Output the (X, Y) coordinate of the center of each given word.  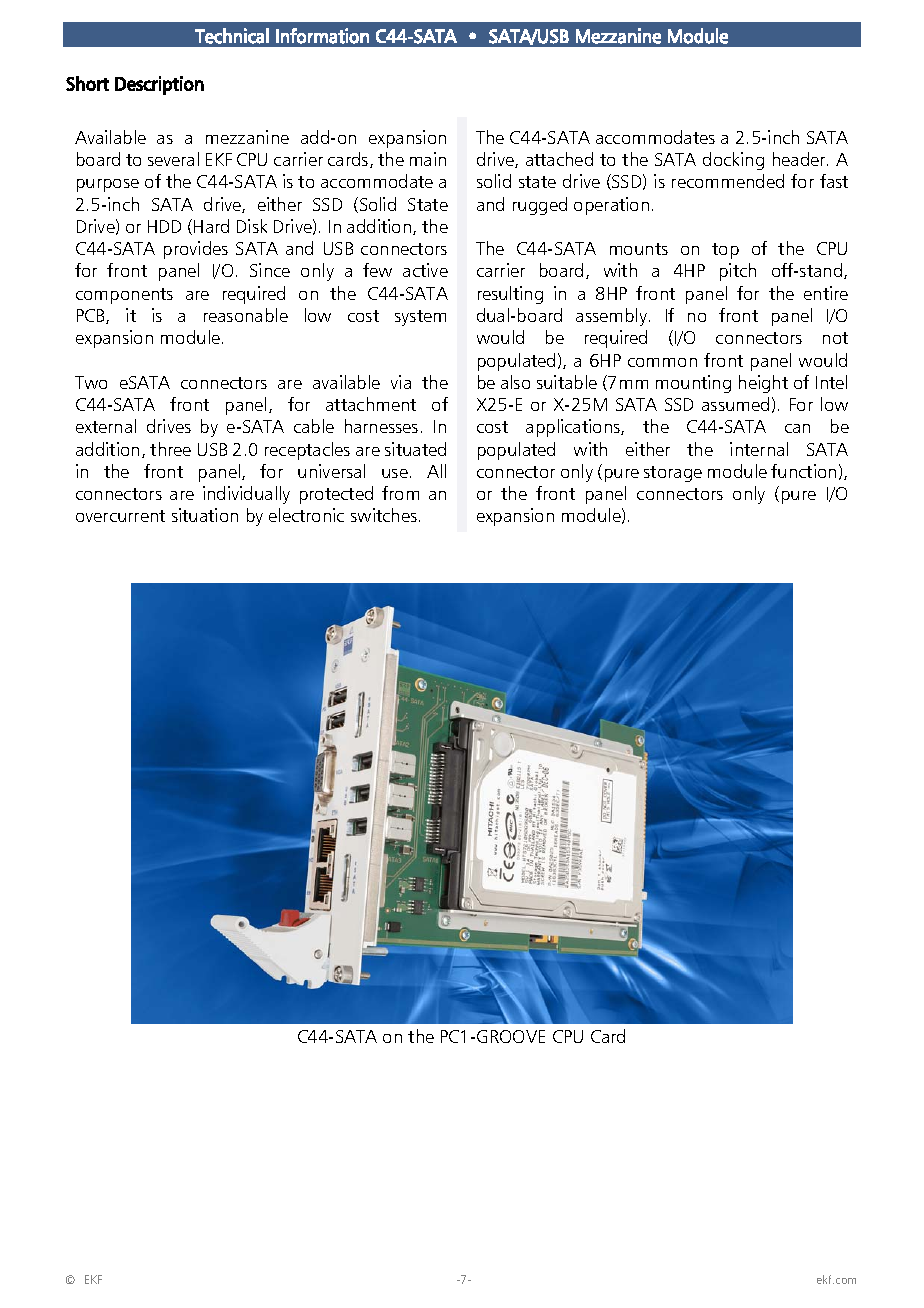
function (803, 471)
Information (322, 36)
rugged (540, 206)
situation (205, 515)
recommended (728, 181)
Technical (232, 36)
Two (91, 382)
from (400, 493)
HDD (164, 226)
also (515, 382)
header (800, 159)
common (662, 362)
